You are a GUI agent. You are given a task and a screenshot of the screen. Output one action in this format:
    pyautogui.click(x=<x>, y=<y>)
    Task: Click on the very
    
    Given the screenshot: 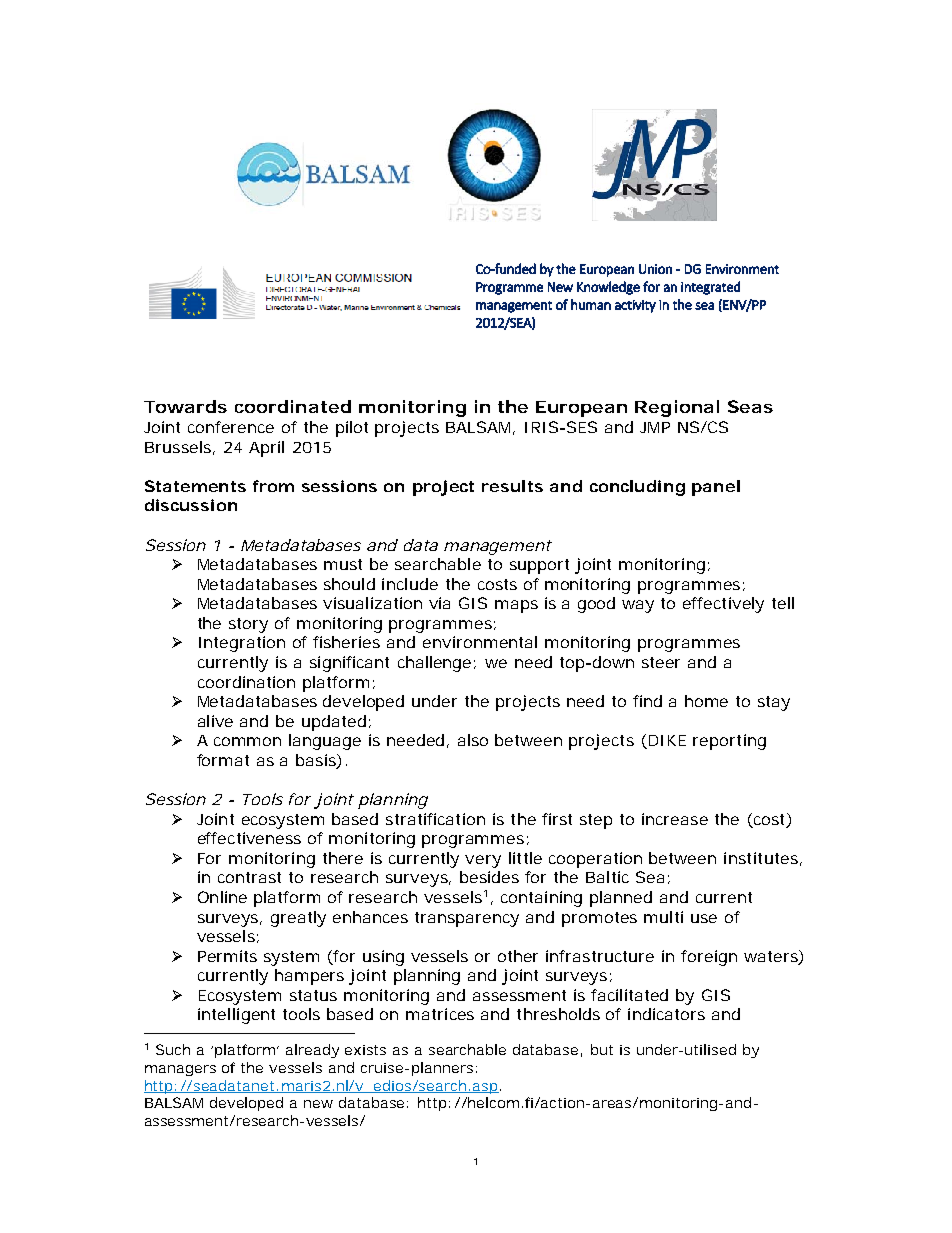 What is the action you would take?
    pyautogui.click(x=483, y=861)
